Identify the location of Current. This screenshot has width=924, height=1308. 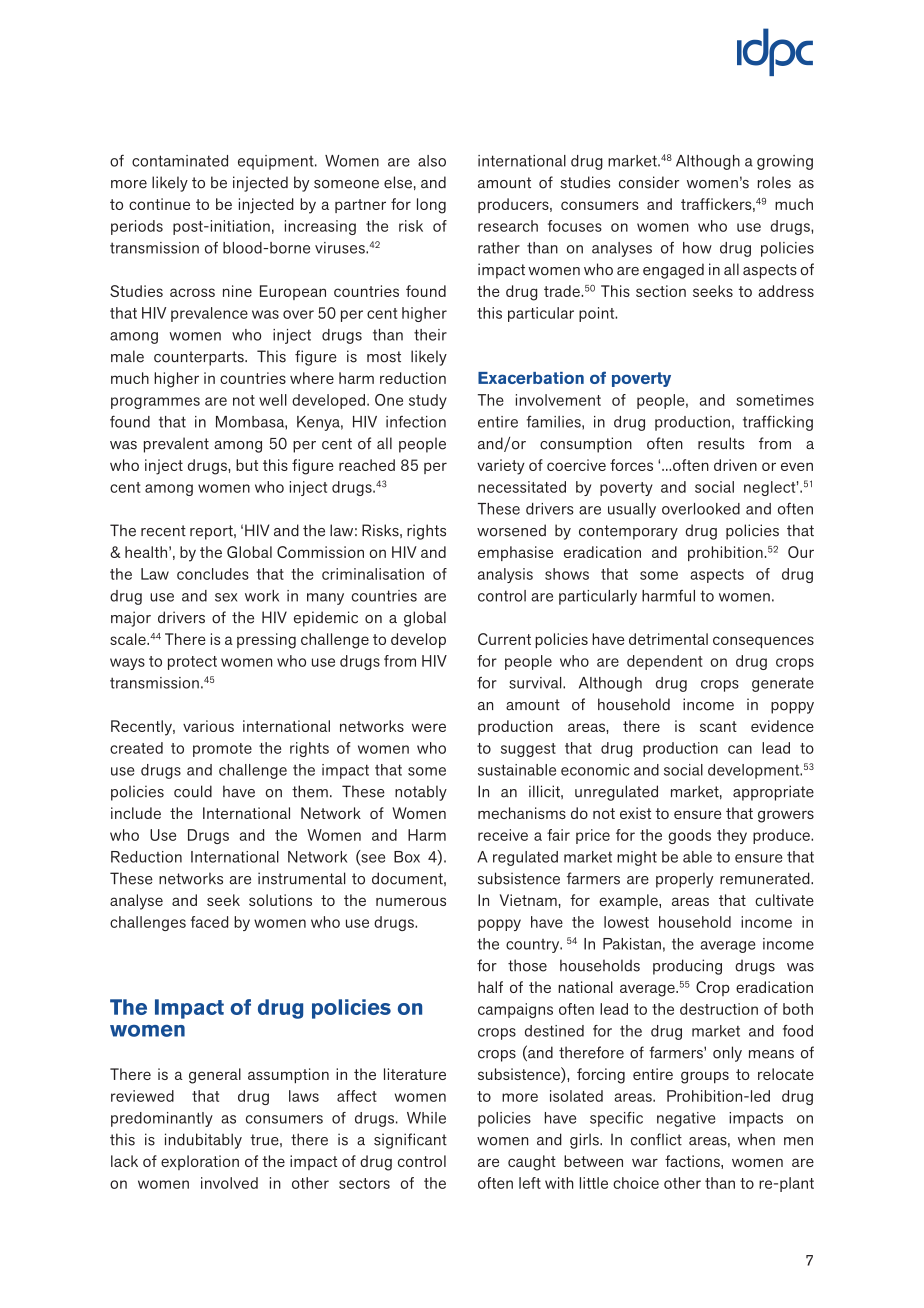
(504, 639).
